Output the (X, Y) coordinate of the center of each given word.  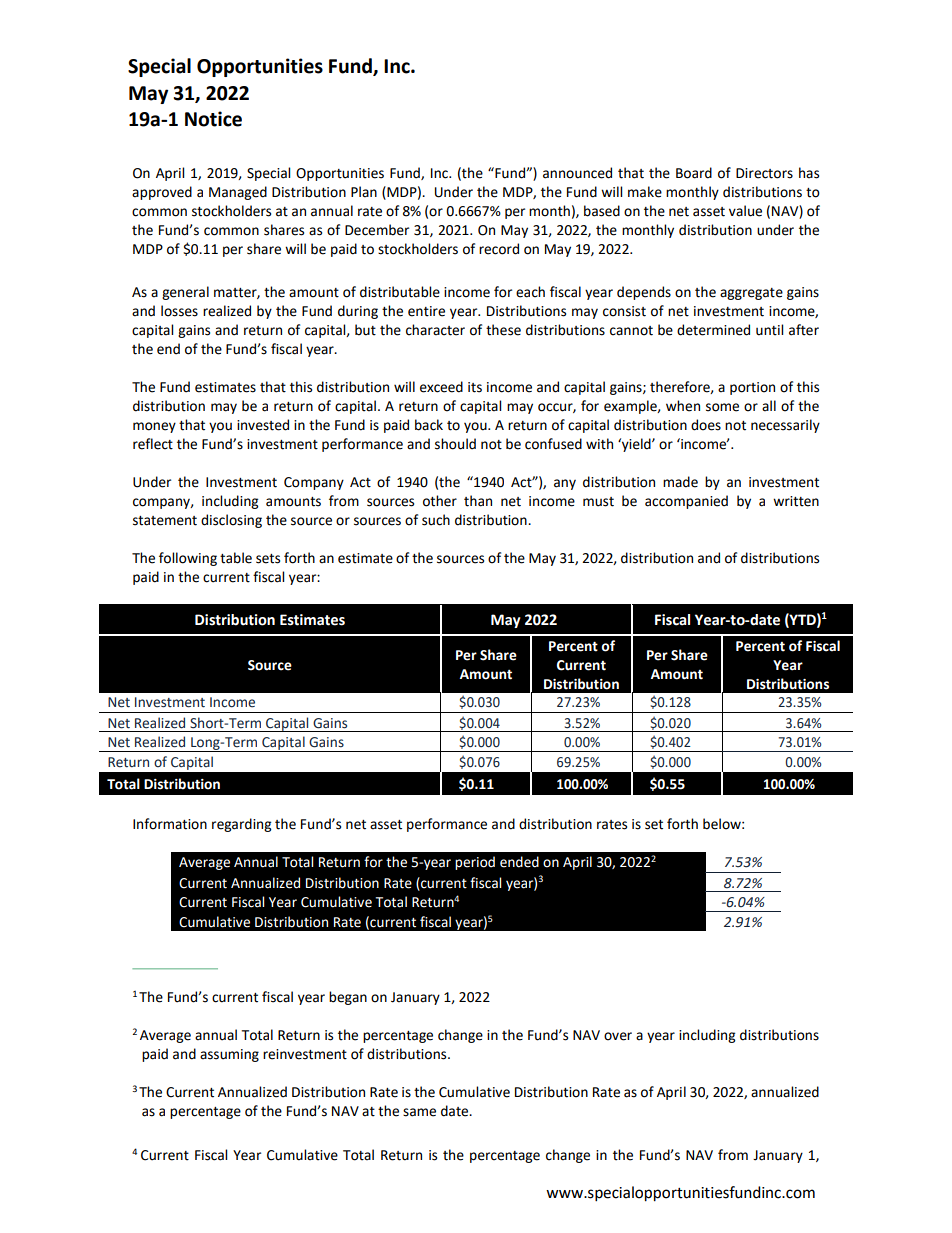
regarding (241, 825)
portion (752, 388)
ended (519, 862)
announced (577, 173)
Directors (764, 173)
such (436, 520)
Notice (213, 119)
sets (268, 559)
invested (263, 425)
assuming (229, 1055)
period (475, 863)
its (475, 387)
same (419, 1112)
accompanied (686, 502)
